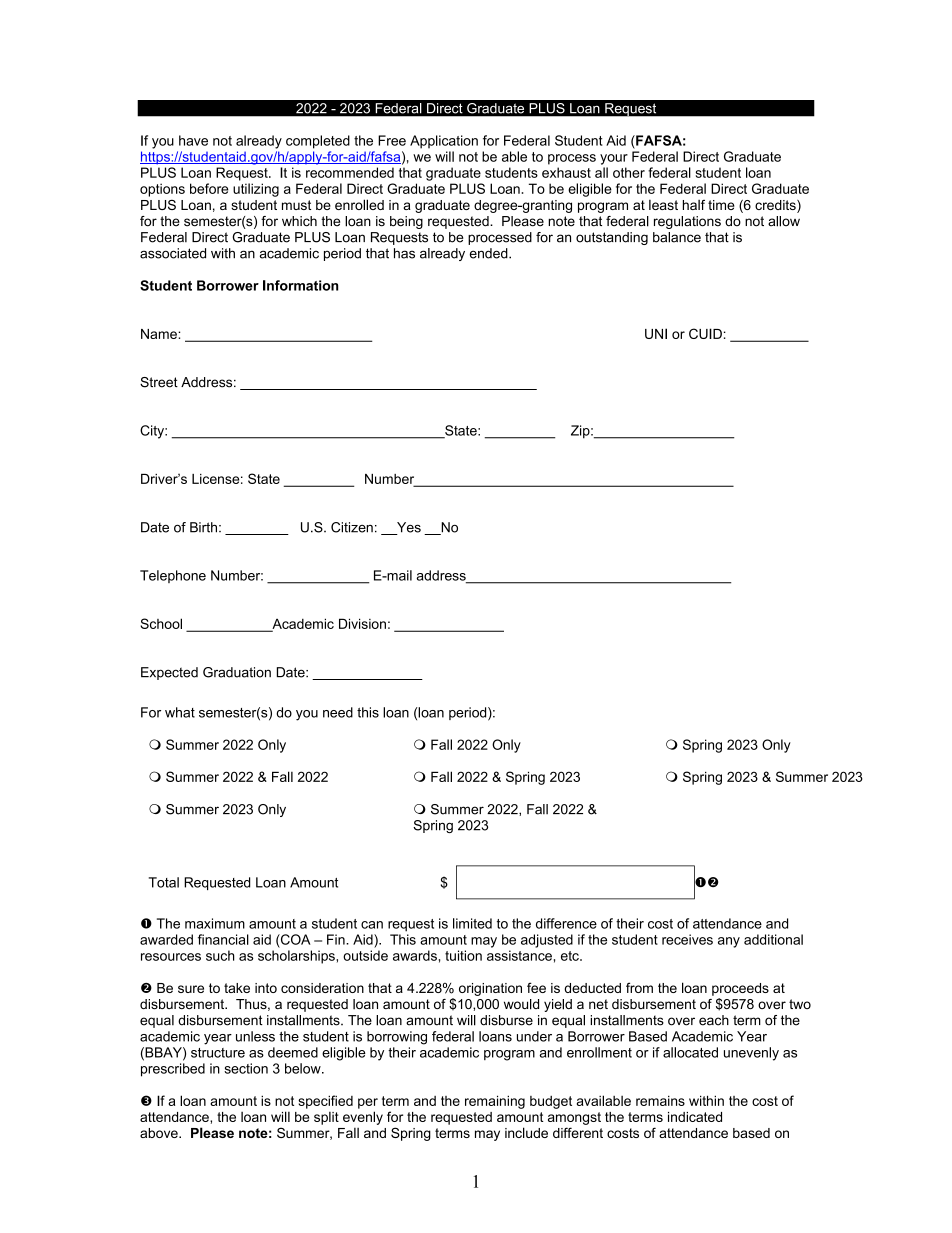  Describe the element at coordinates (246, 1068) in the screenshot. I see `section` at that location.
